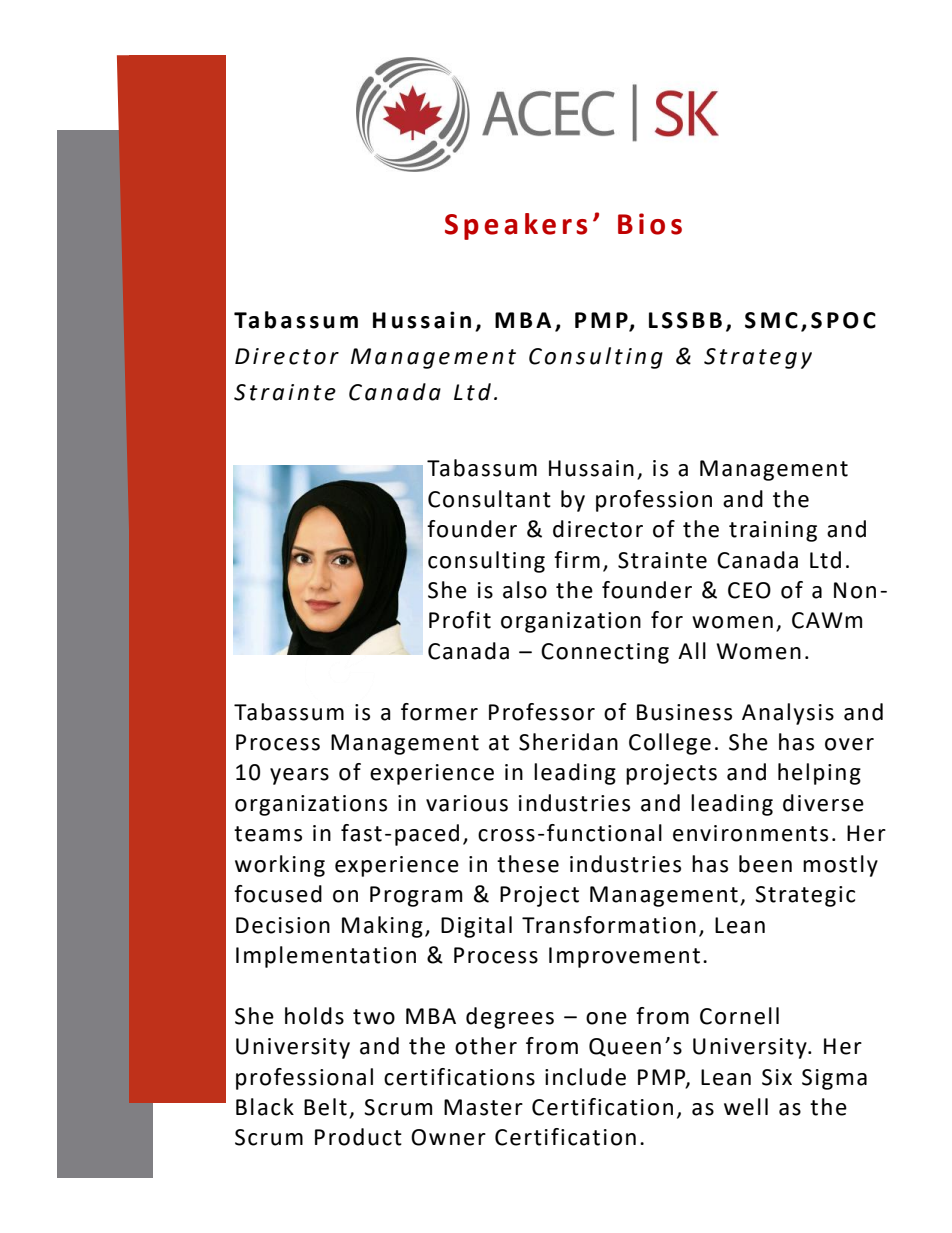 The width and height of the screenshot is (952, 1233). I want to click on Consultant, so click(489, 499).
